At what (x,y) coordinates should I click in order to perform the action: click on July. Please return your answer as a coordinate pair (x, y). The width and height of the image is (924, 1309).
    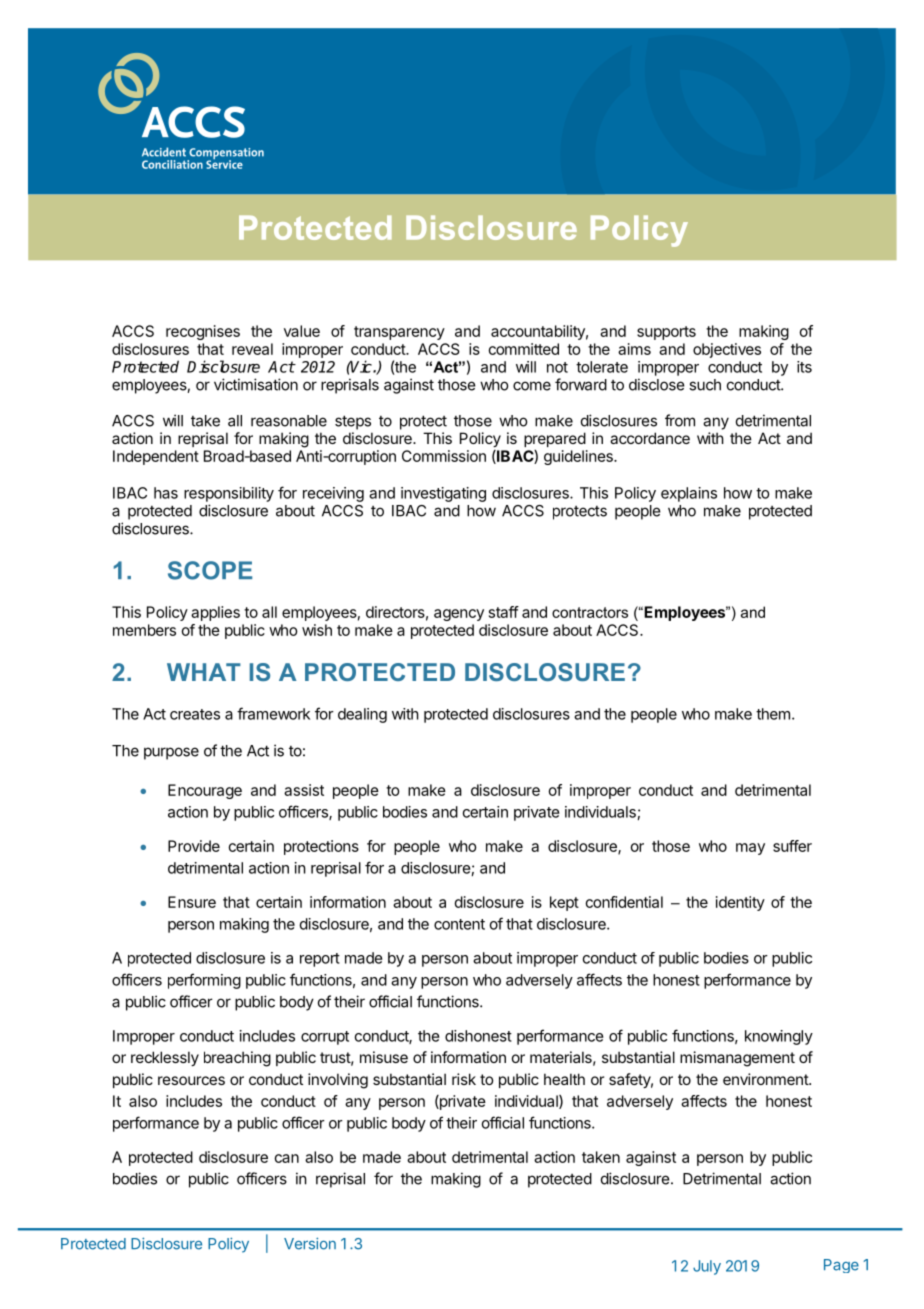
    Looking at the image, I should click on (707, 1267).
